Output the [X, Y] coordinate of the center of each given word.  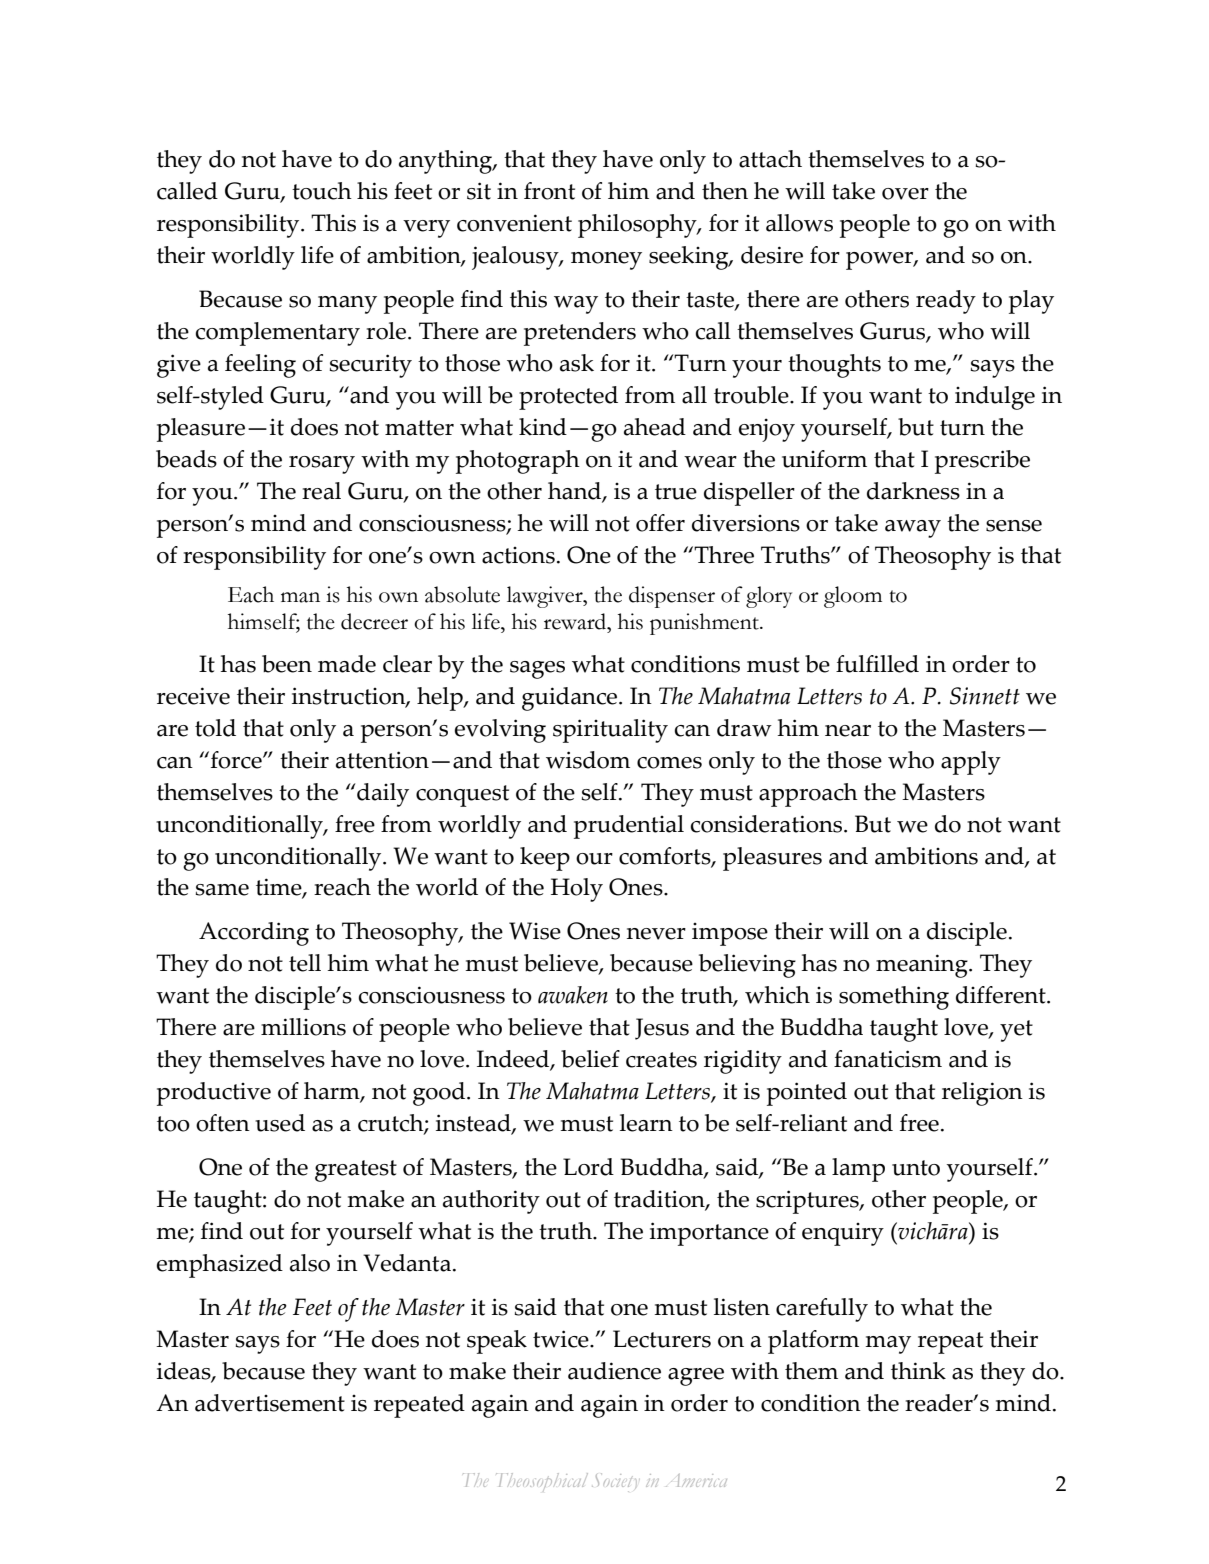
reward [576, 621]
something [894, 998]
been [287, 664]
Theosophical [542, 1482]
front [549, 191]
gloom [853, 597]
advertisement [270, 1403]
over [905, 194]
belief [590, 1059]
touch [322, 191]
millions [303, 1027]
